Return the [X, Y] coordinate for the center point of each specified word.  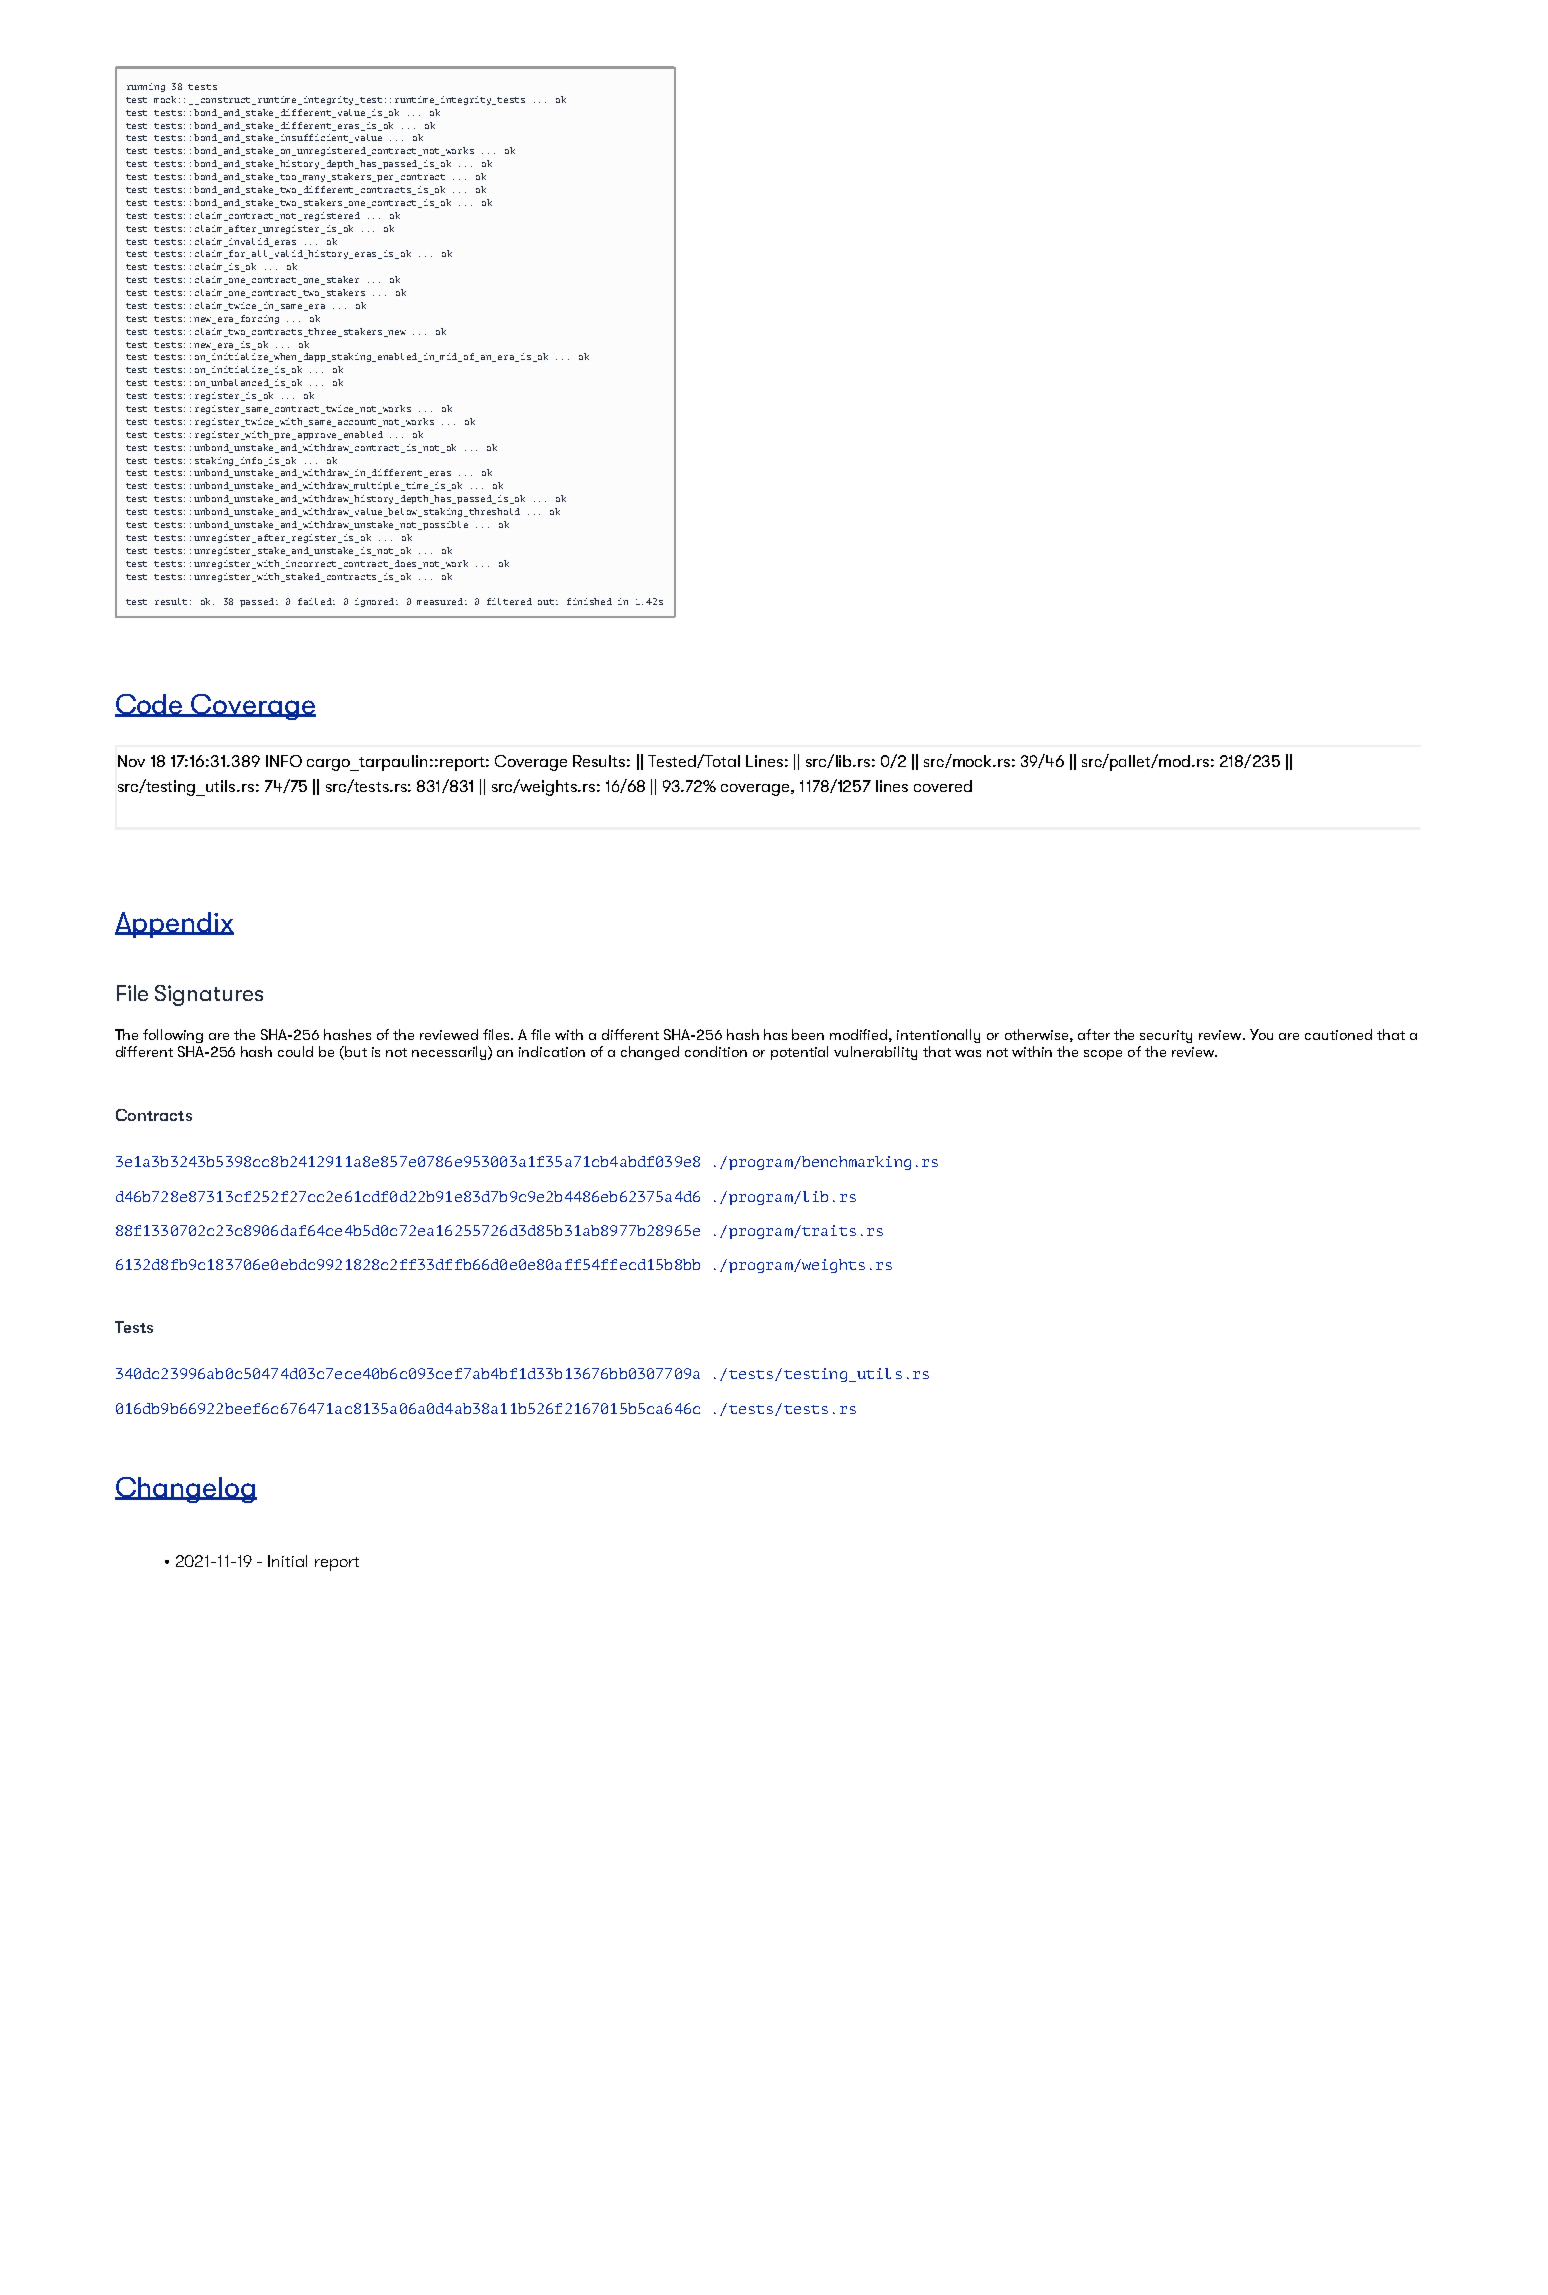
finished [589, 601]
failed [316, 601]
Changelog [186, 1490]
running [146, 87]
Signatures [209, 995]
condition [716, 1051]
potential [799, 1053]
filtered [509, 601]
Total [721, 760]
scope [1103, 1055]
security [1166, 1036]
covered [943, 786]
